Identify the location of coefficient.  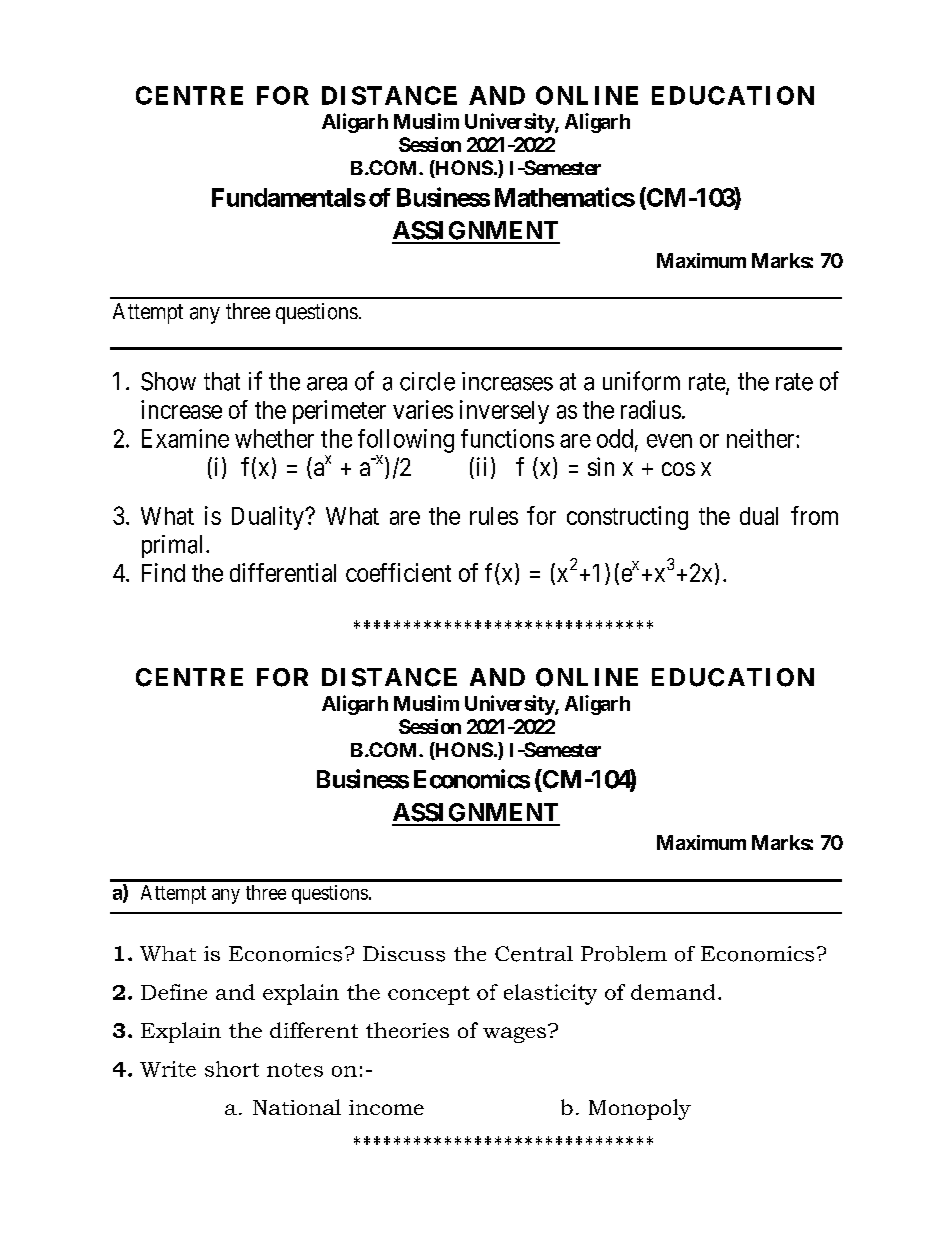
(398, 572).
